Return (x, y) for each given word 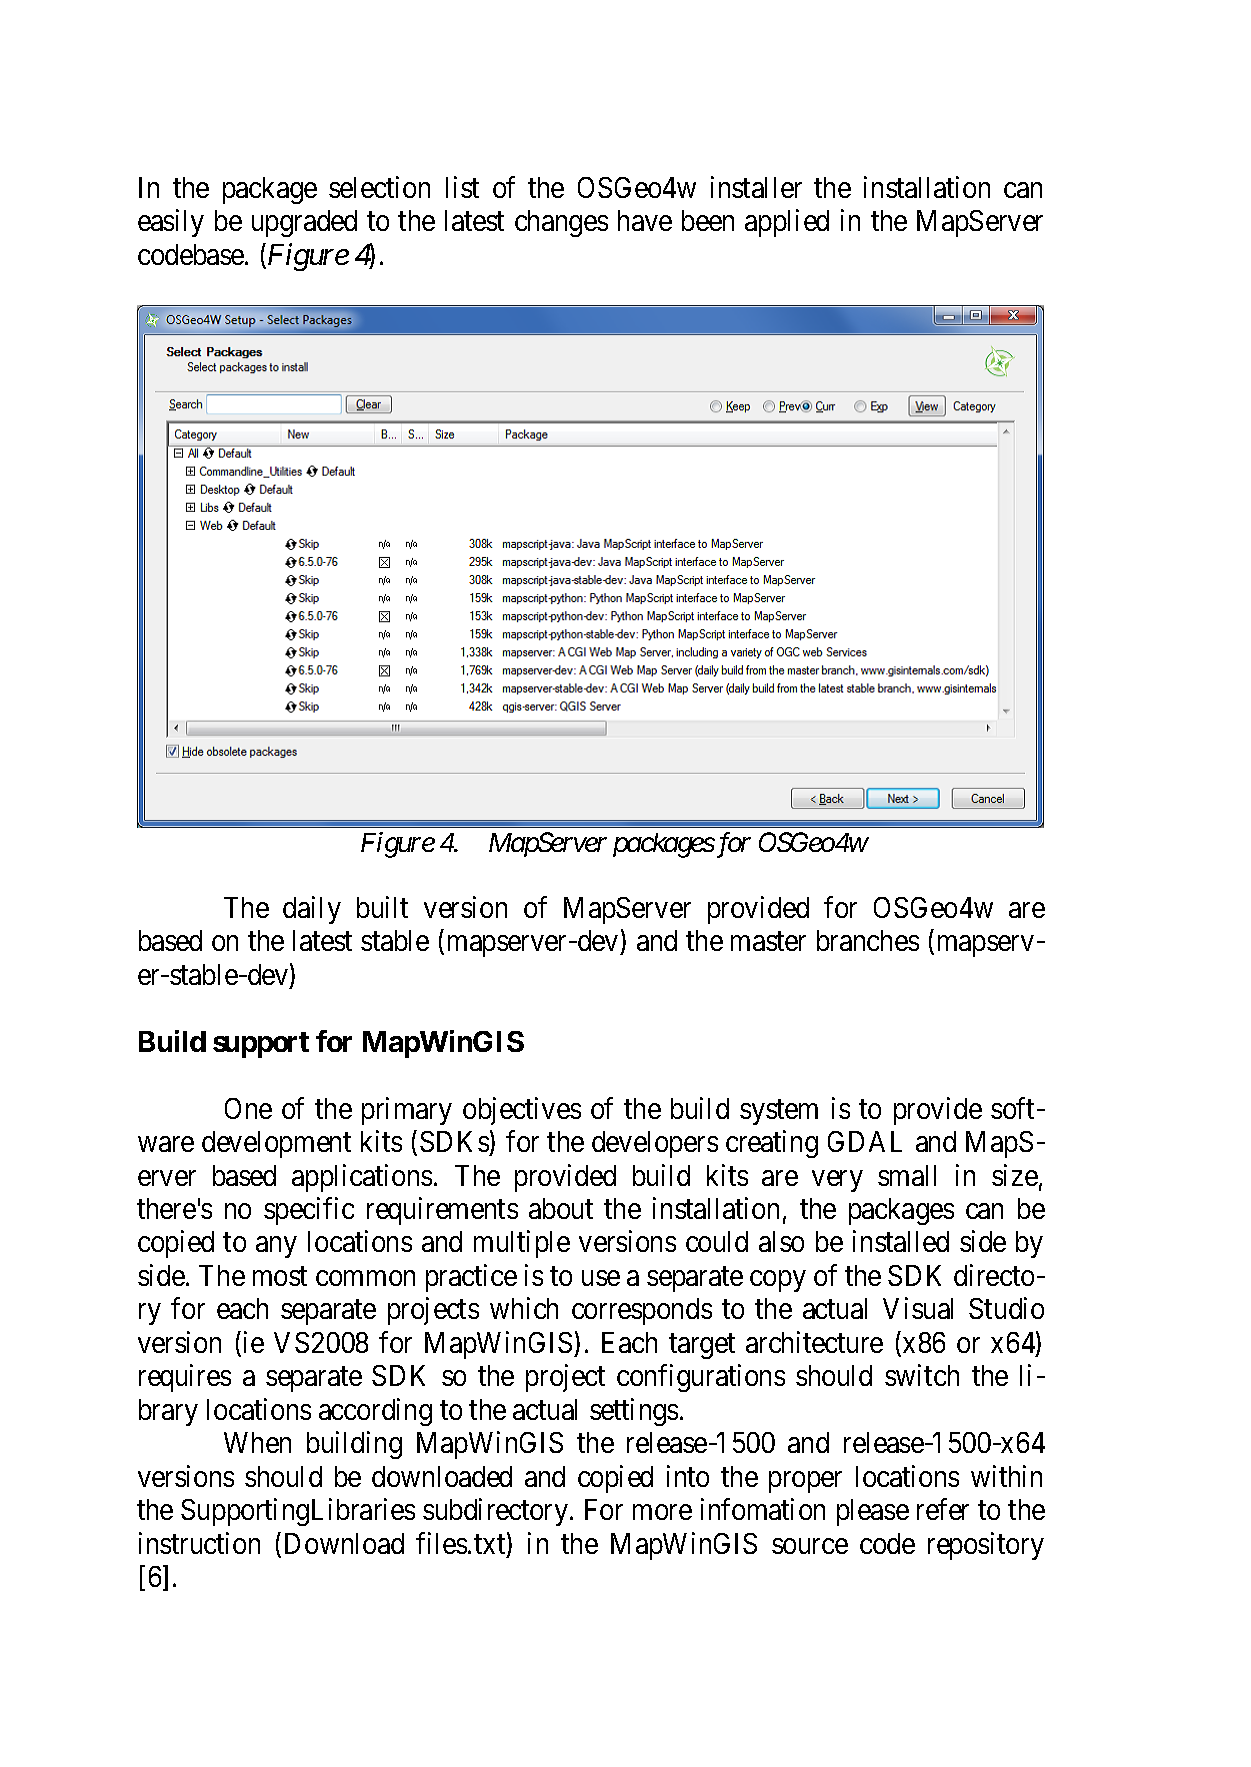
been (708, 220)
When (257, 1442)
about (561, 1208)
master (768, 941)
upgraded (304, 223)
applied (787, 223)
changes (561, 223)
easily (171, 223)
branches (868, 940)
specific (309, 1211)
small (907, 1175)
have (645, 220)
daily (312, 910)
